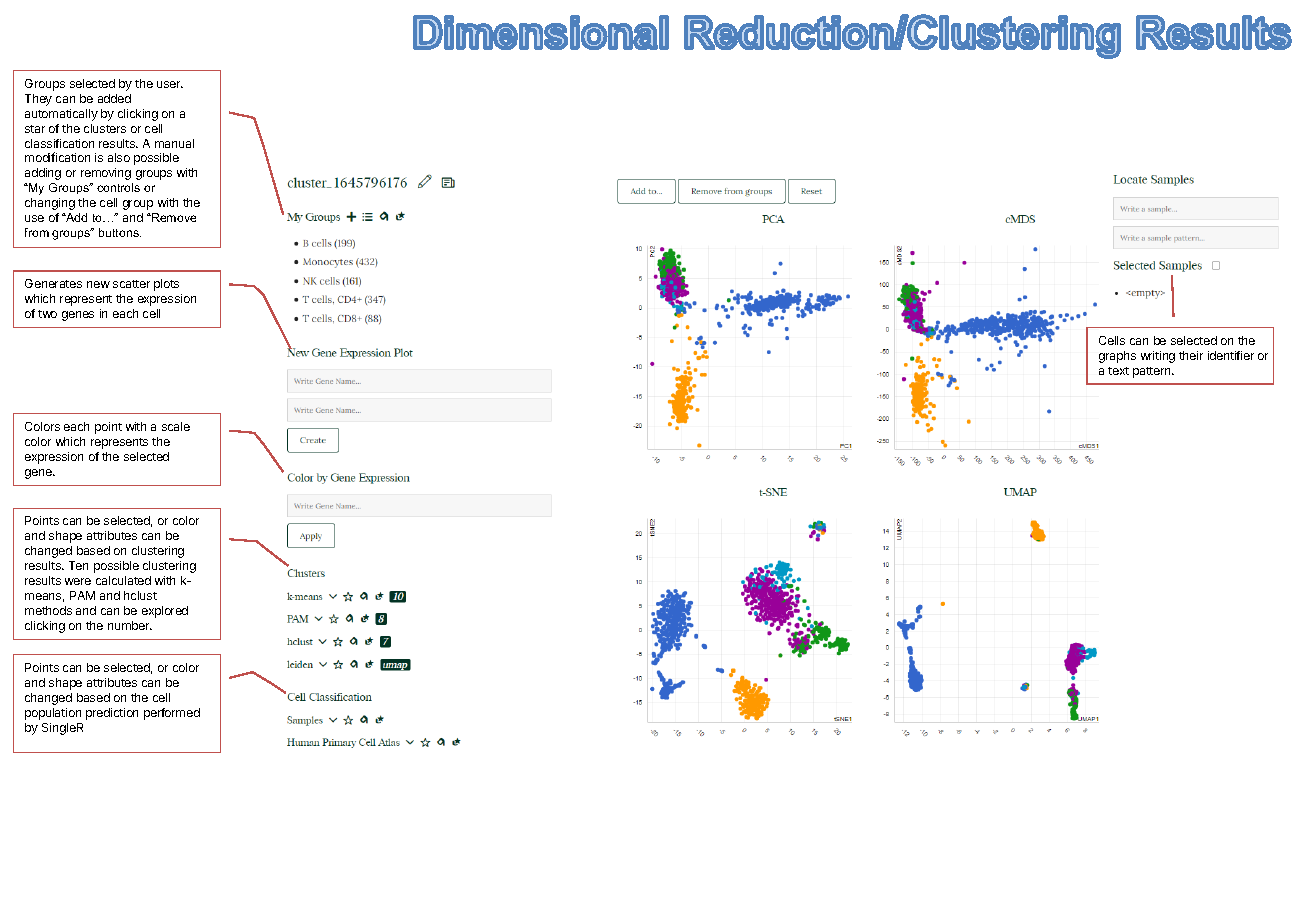 The height and width of the document is (924, 1308). What do you see at coordinates (172, 714) in the document?
I see `performed` at bounding box center [172, 714].
